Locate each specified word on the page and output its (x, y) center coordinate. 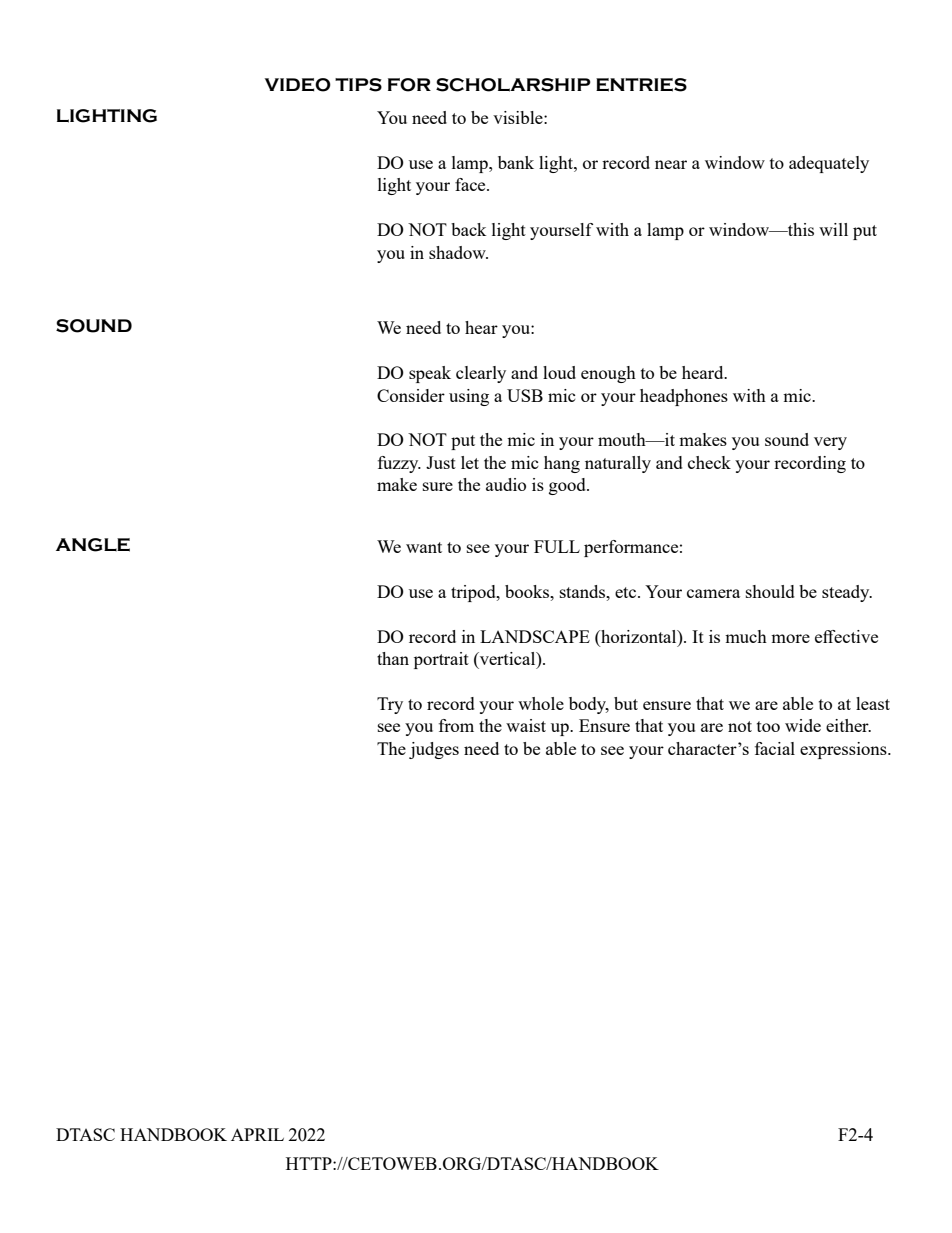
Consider (411, 395)
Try (390, 705)
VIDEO (298, 85)
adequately (829, 164)
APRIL (257, 1134)
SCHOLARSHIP (513, 85)
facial (775, 748)
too (768, 726)
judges (434, 750)
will (833, 229)
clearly (481, 374)
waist (526, 725)
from (456, 725)
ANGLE (93, 545)
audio (506, 484)
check (709, 462)
